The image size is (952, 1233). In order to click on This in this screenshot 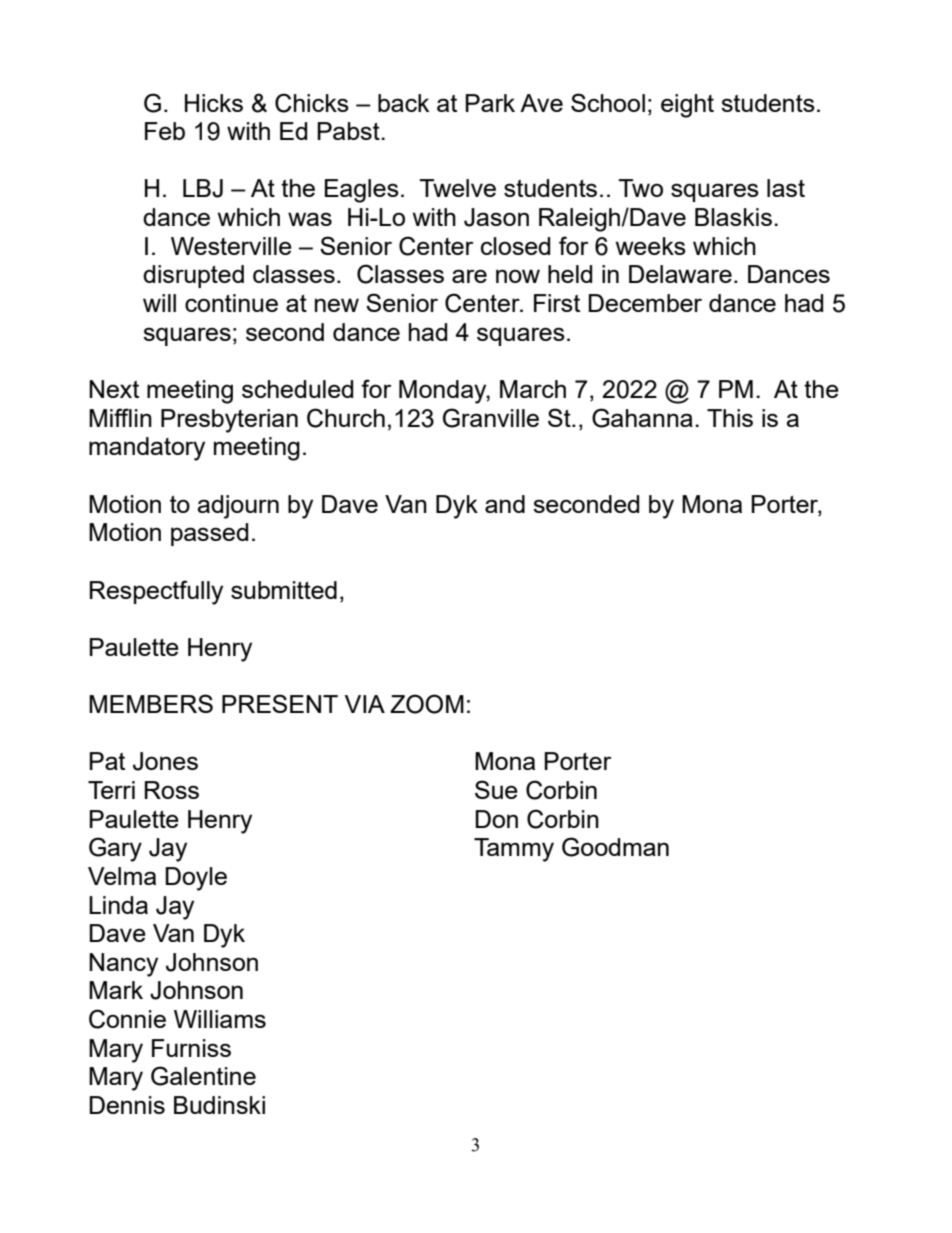, I will do `click(730, 418)`.
